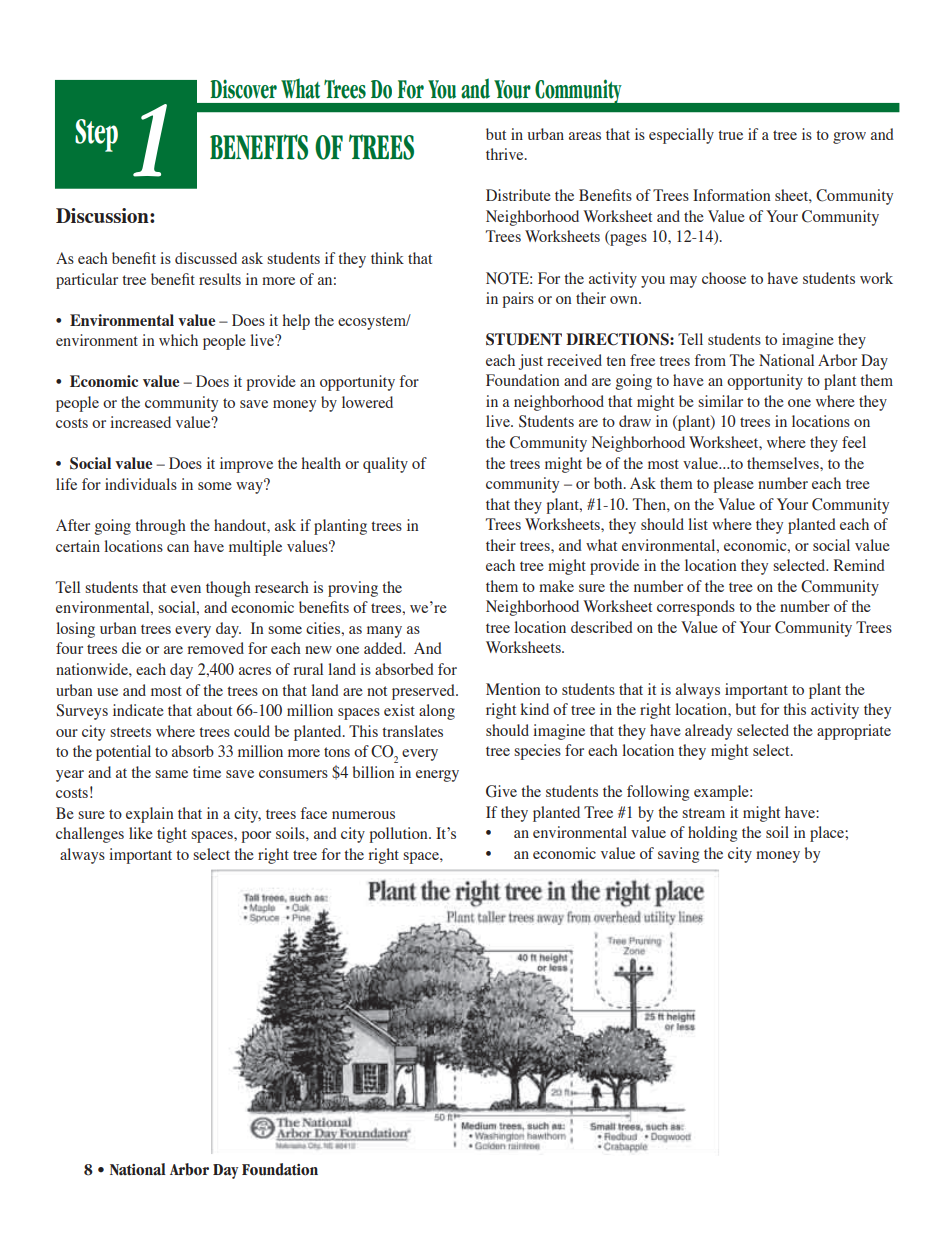 Image resolution: width=952 pixels, height=1233 pixels. Describe the element at coordinates (172, 835) in the document. I see `tight` at that location.
